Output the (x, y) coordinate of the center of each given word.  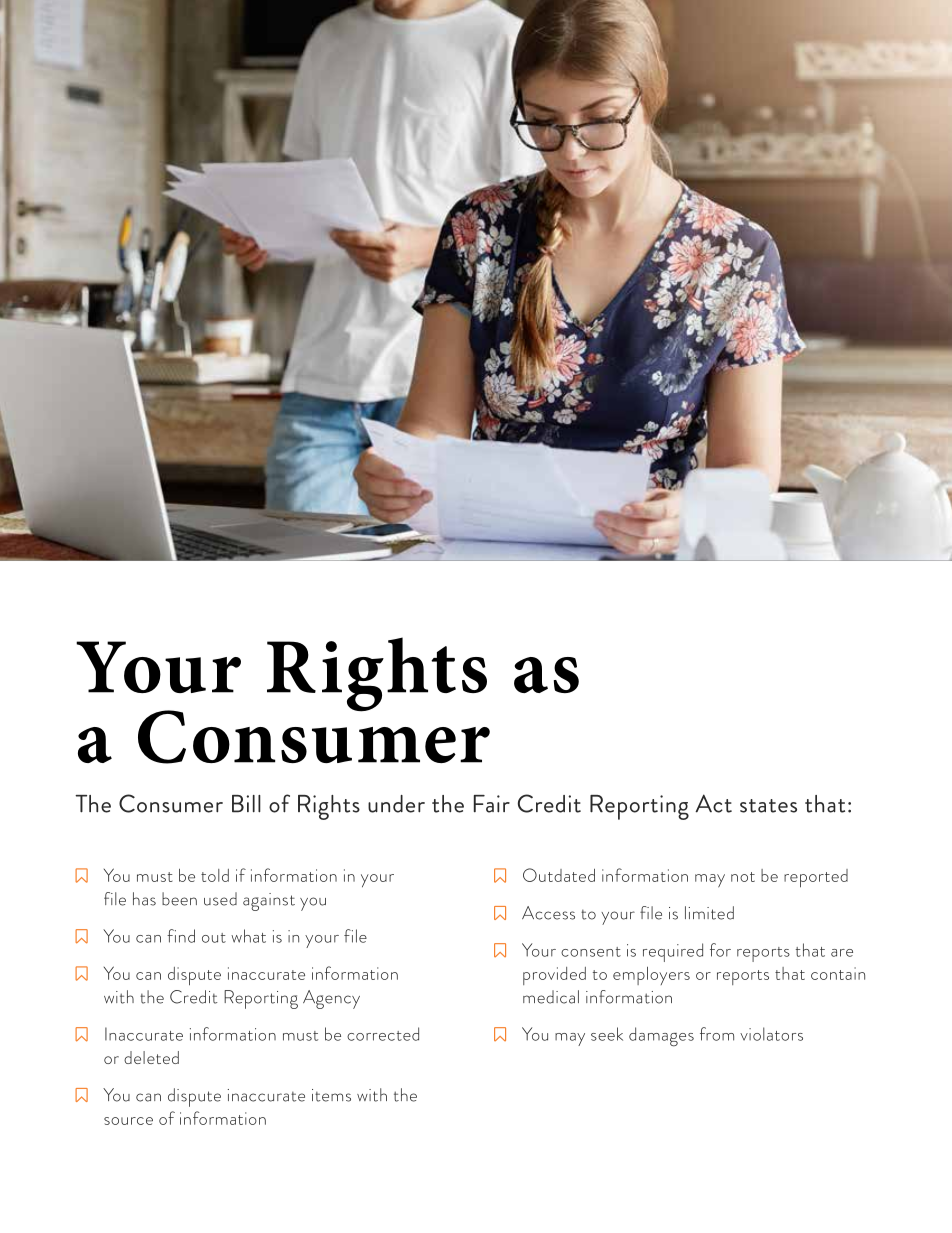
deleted (151, 1057)
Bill (246, 804)
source (128, 1121)
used (220, 899)
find (181, 936)
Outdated (559, 875)
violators (771, 1034)
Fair (492, 804)
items (331, 1095)
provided (554, 976)
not (743, 877)
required (673, 952)
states (768, 806)
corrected (383, 1034)
